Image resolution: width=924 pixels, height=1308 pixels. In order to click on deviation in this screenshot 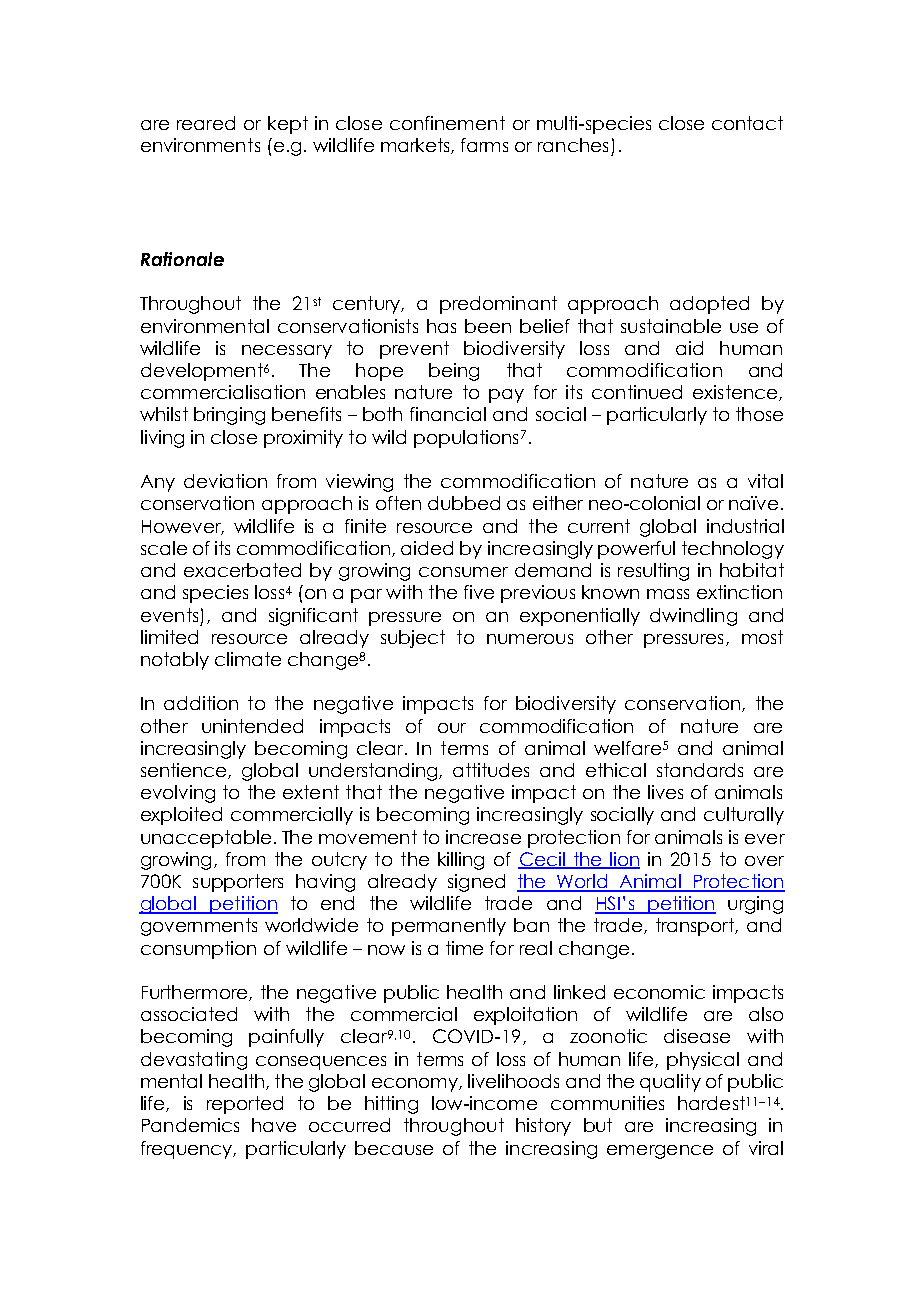, I will do `click(225, 481)`.
